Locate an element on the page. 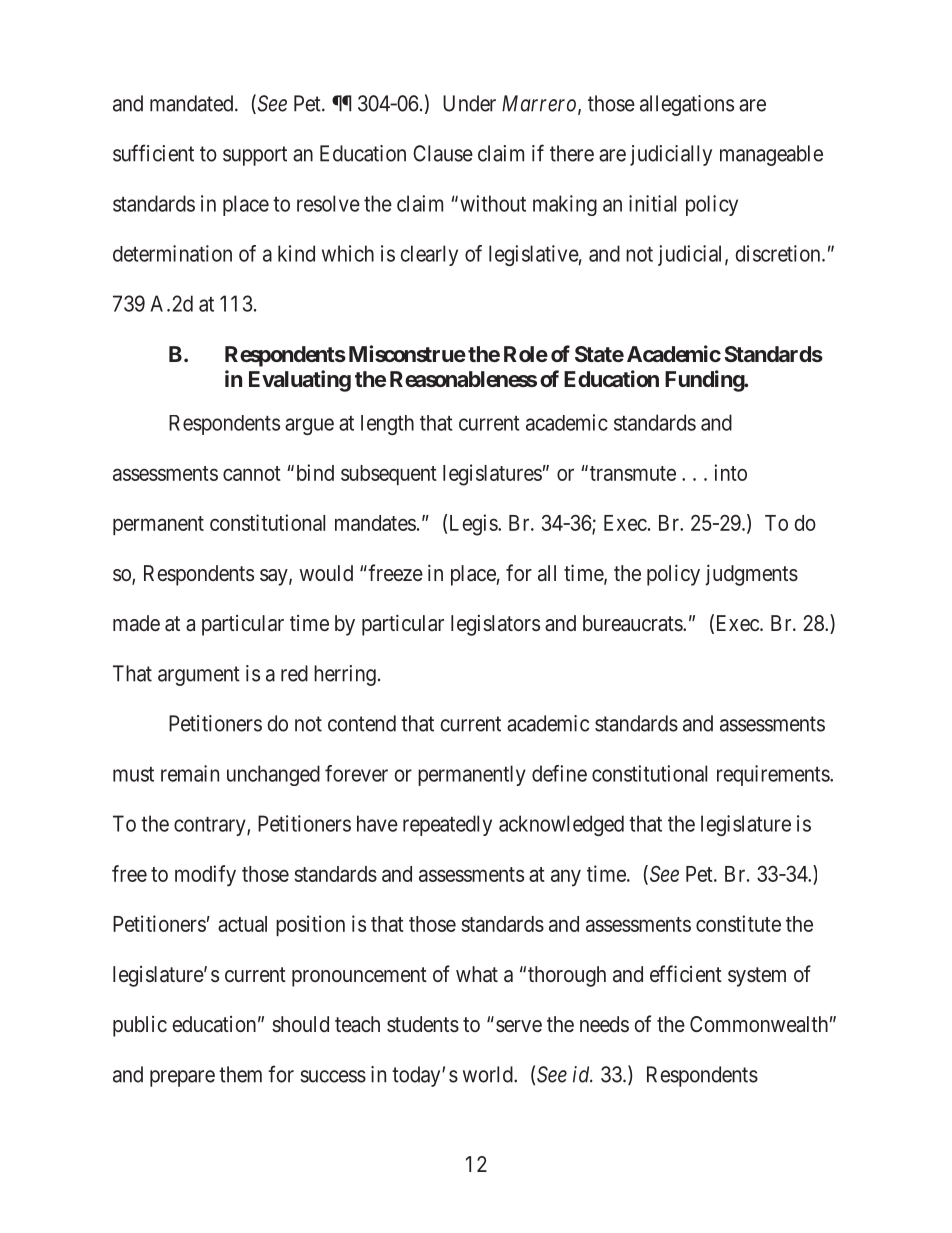  efficient is located at coordinates (686, 973).
